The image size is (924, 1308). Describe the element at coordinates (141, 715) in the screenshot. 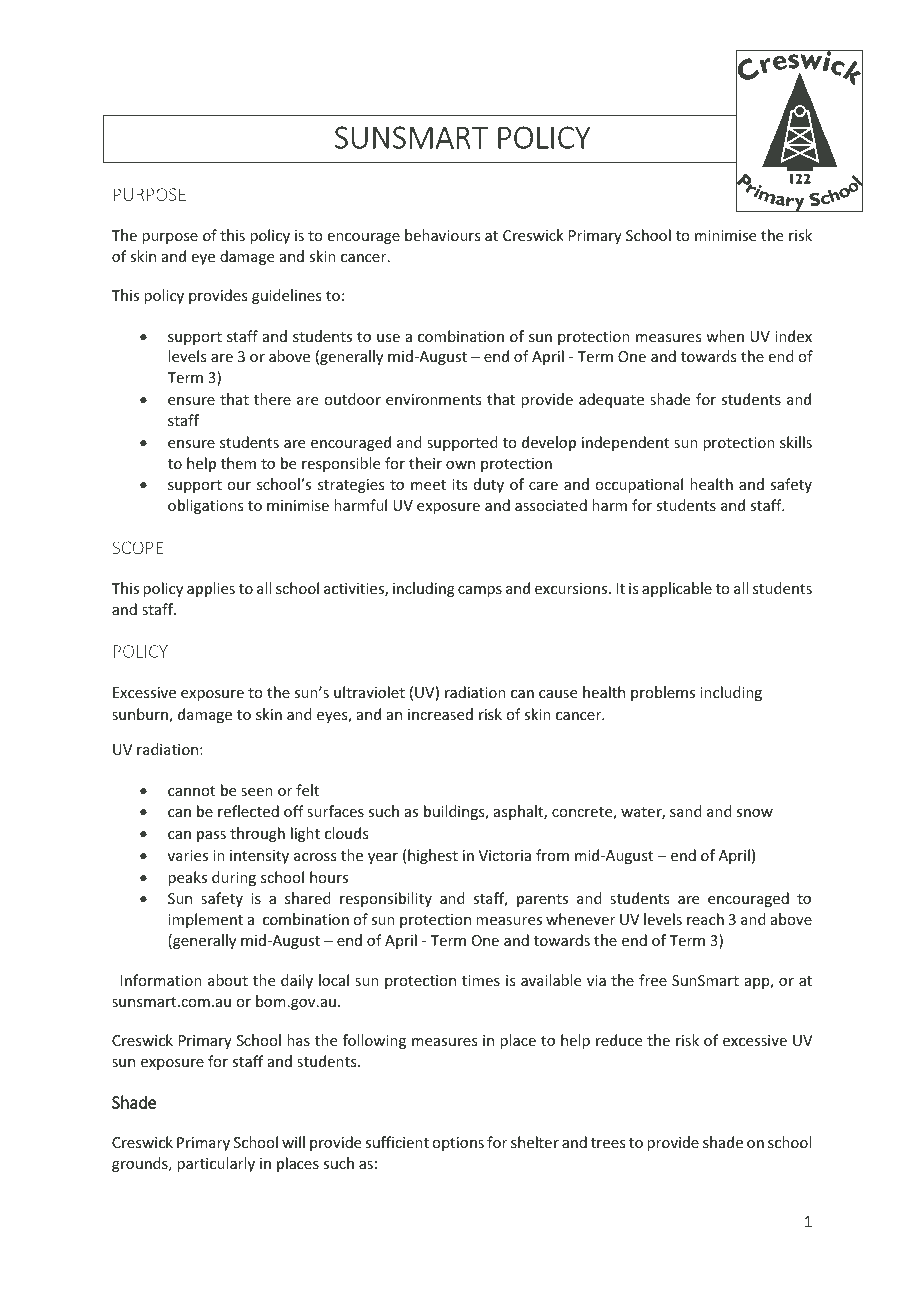

I see `sunburn` at that location.
